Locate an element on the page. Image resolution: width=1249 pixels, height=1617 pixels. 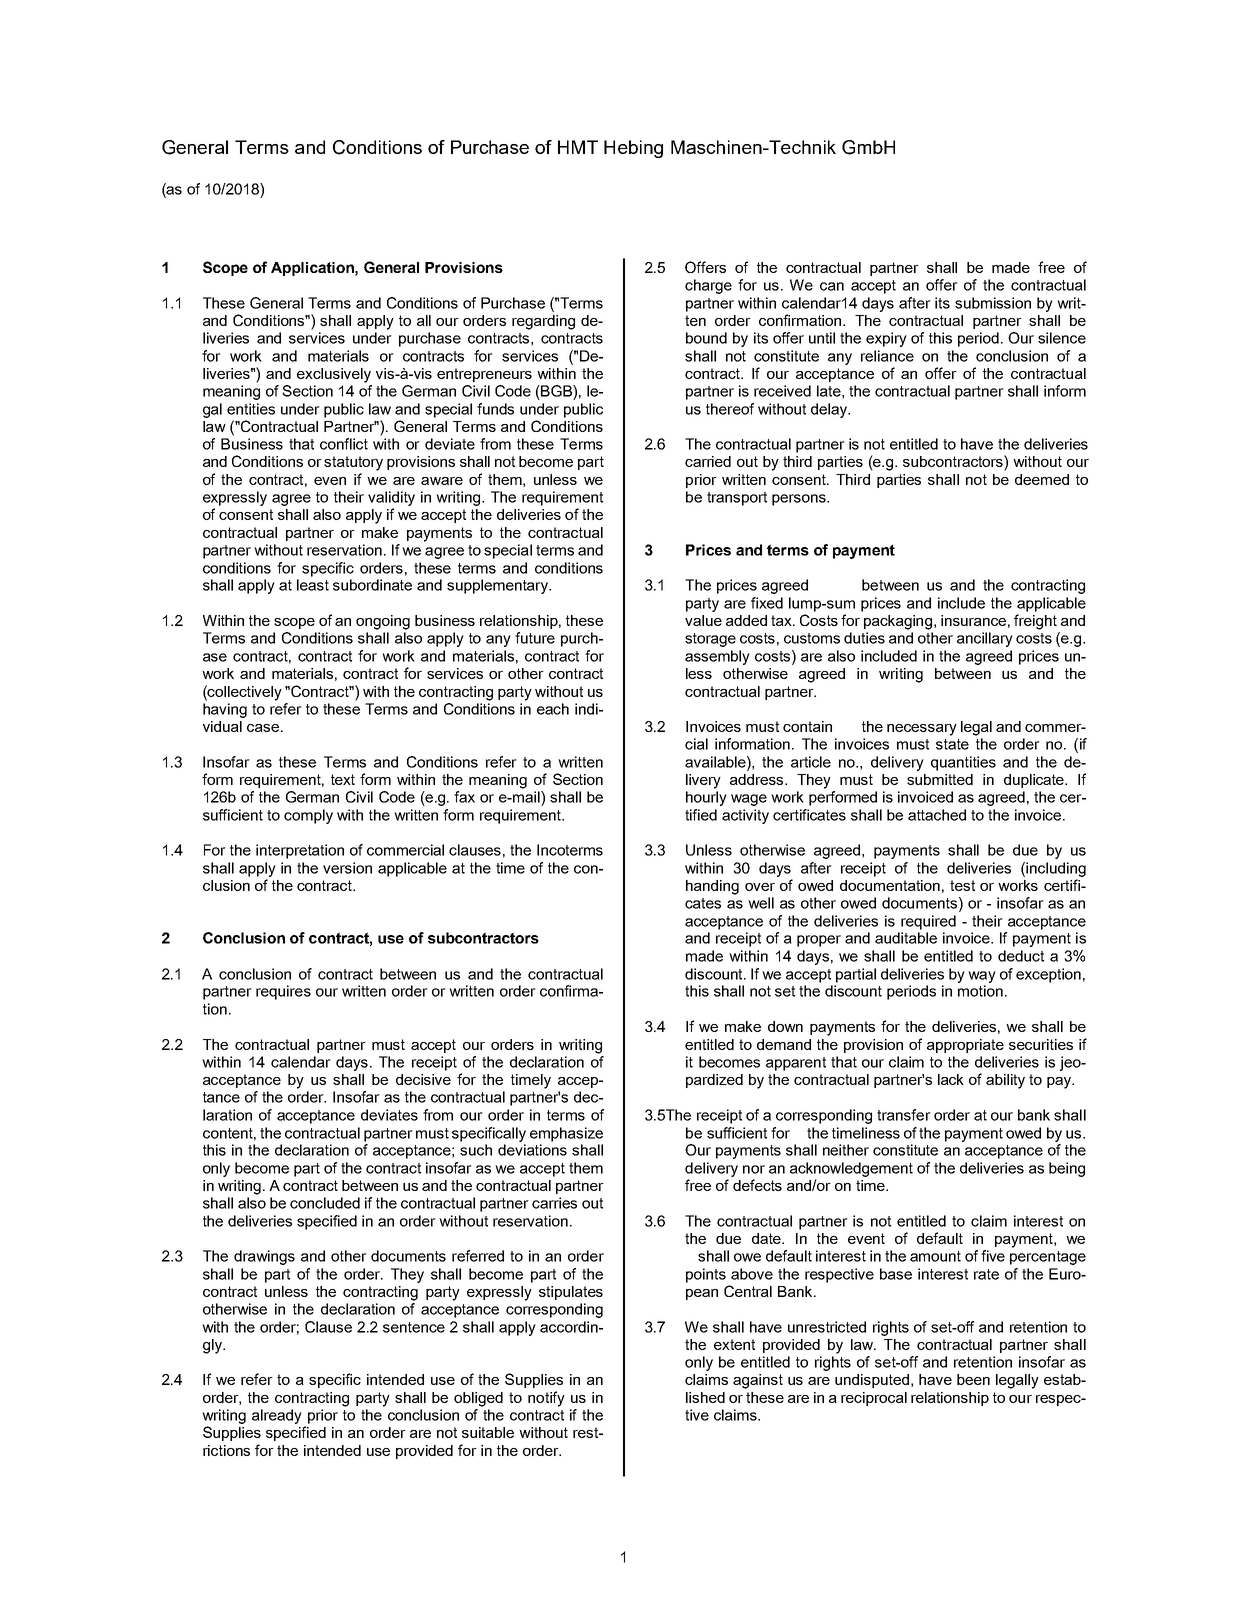
handing is located at coordinates (712, 887).
